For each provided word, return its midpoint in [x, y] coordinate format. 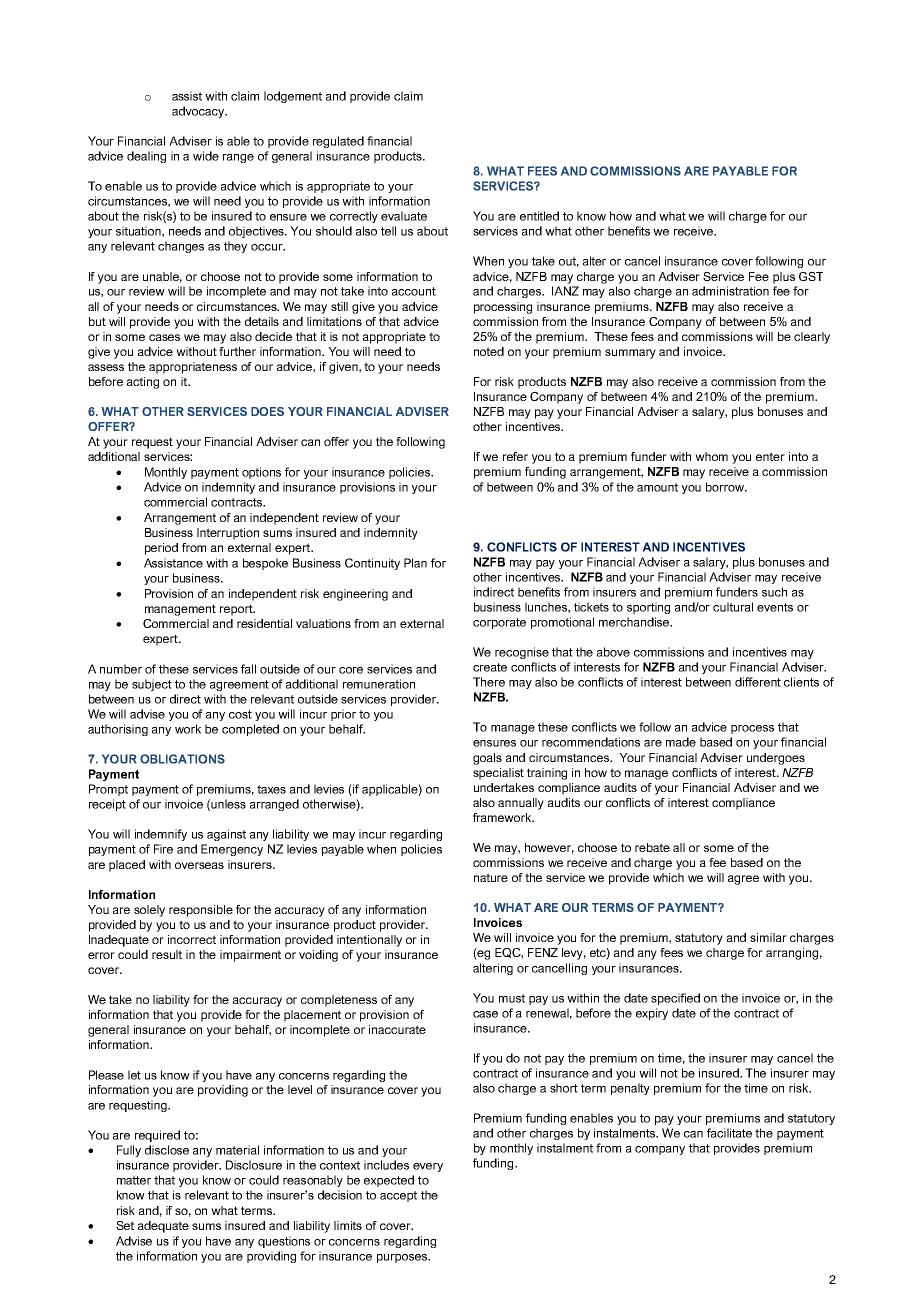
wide [206, 156]
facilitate [729, 1133]
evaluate [404, 216]
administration [730, 291]
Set [125, 1225]
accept [398, 1196]
